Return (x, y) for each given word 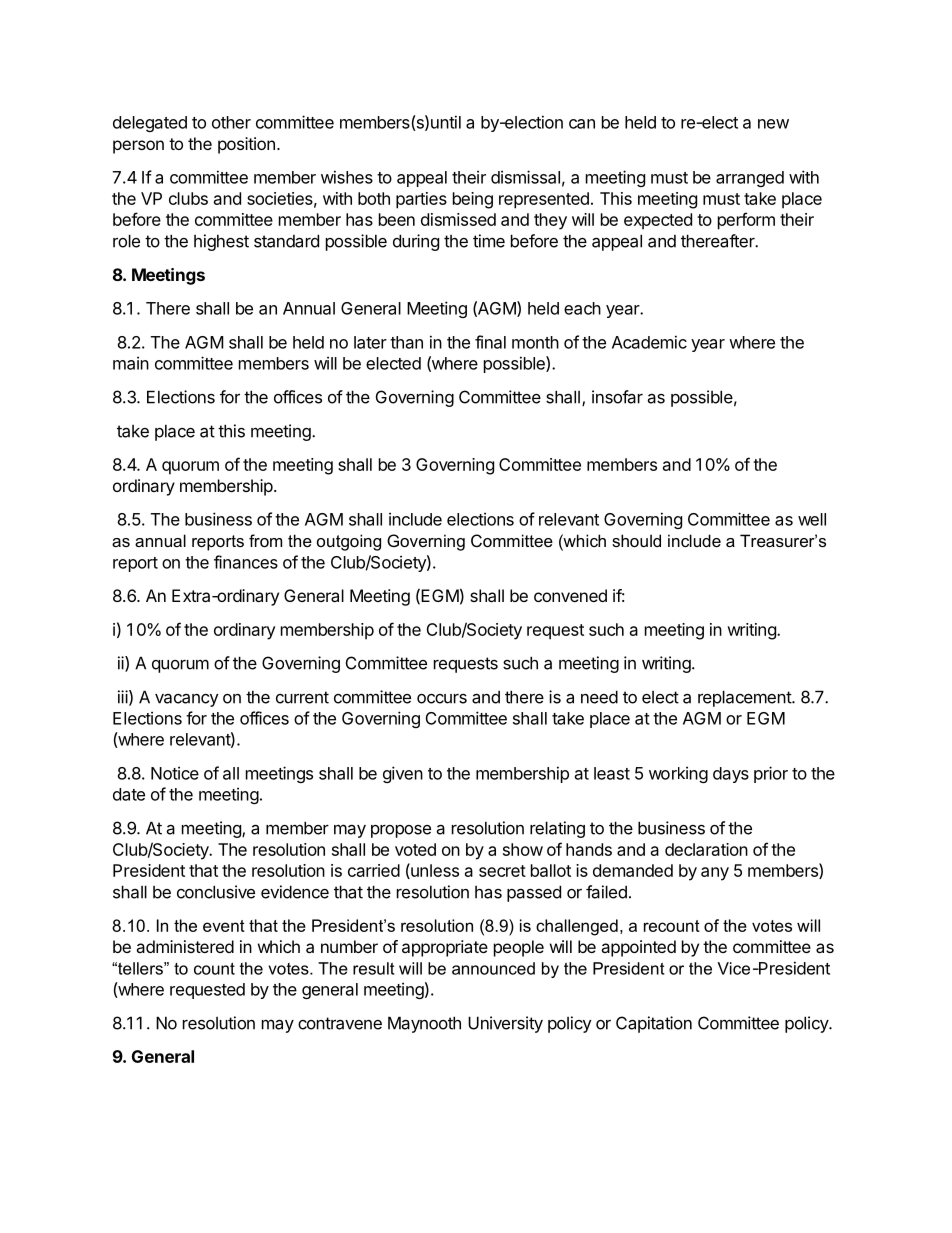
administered (185, 946)
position (246, 145)
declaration (706, 849)
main (131, 363)
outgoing (349, 542)
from (265, 540)
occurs (442, 699)
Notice (175, 773)
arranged (750, 179)
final (490, 342)
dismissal (525, 177)
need (599, 697)
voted (415, 849)
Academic (649, 342)
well (812, 519)
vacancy (186, 700)
